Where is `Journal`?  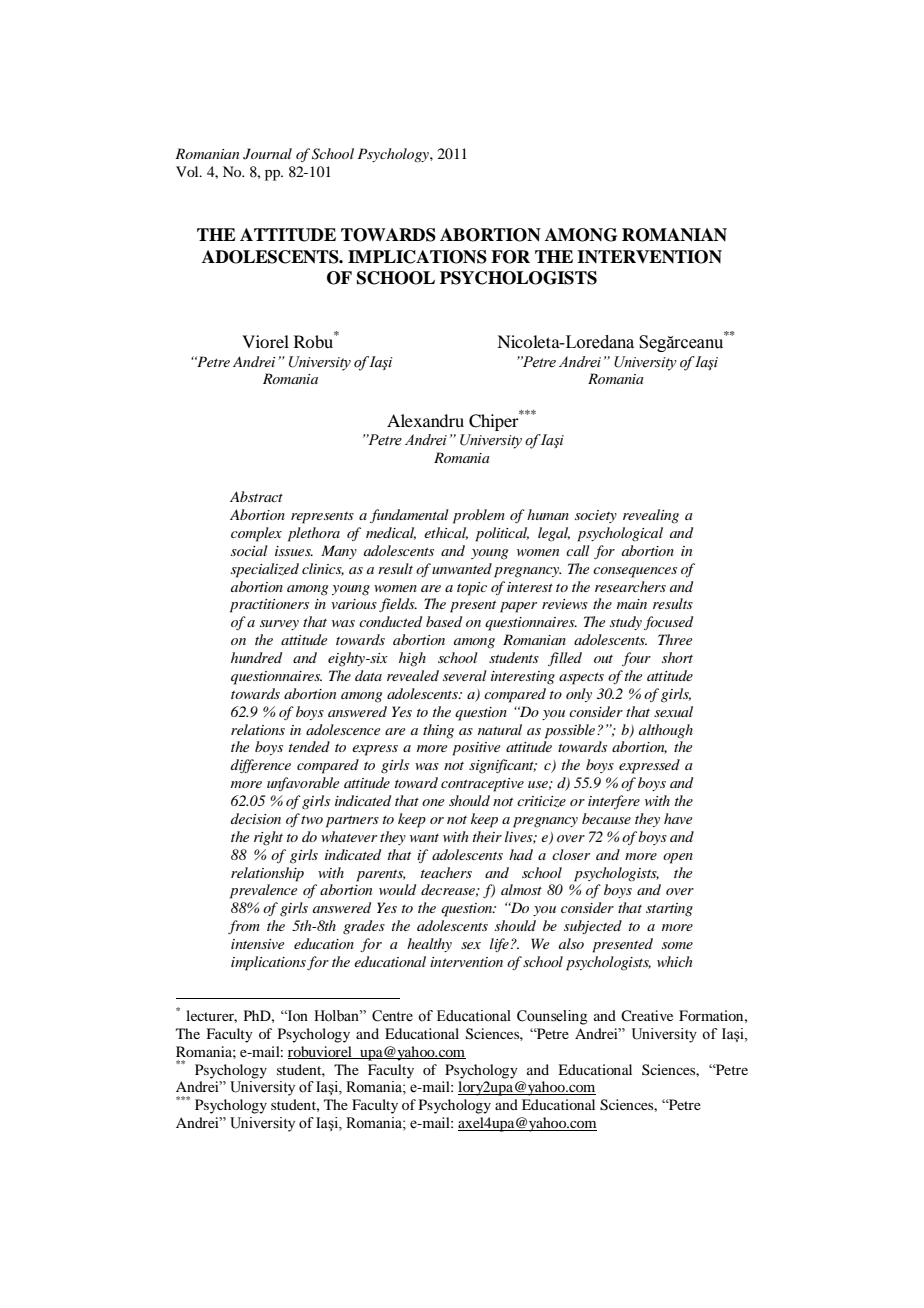 Journal is located at coordinates (267, 154).
